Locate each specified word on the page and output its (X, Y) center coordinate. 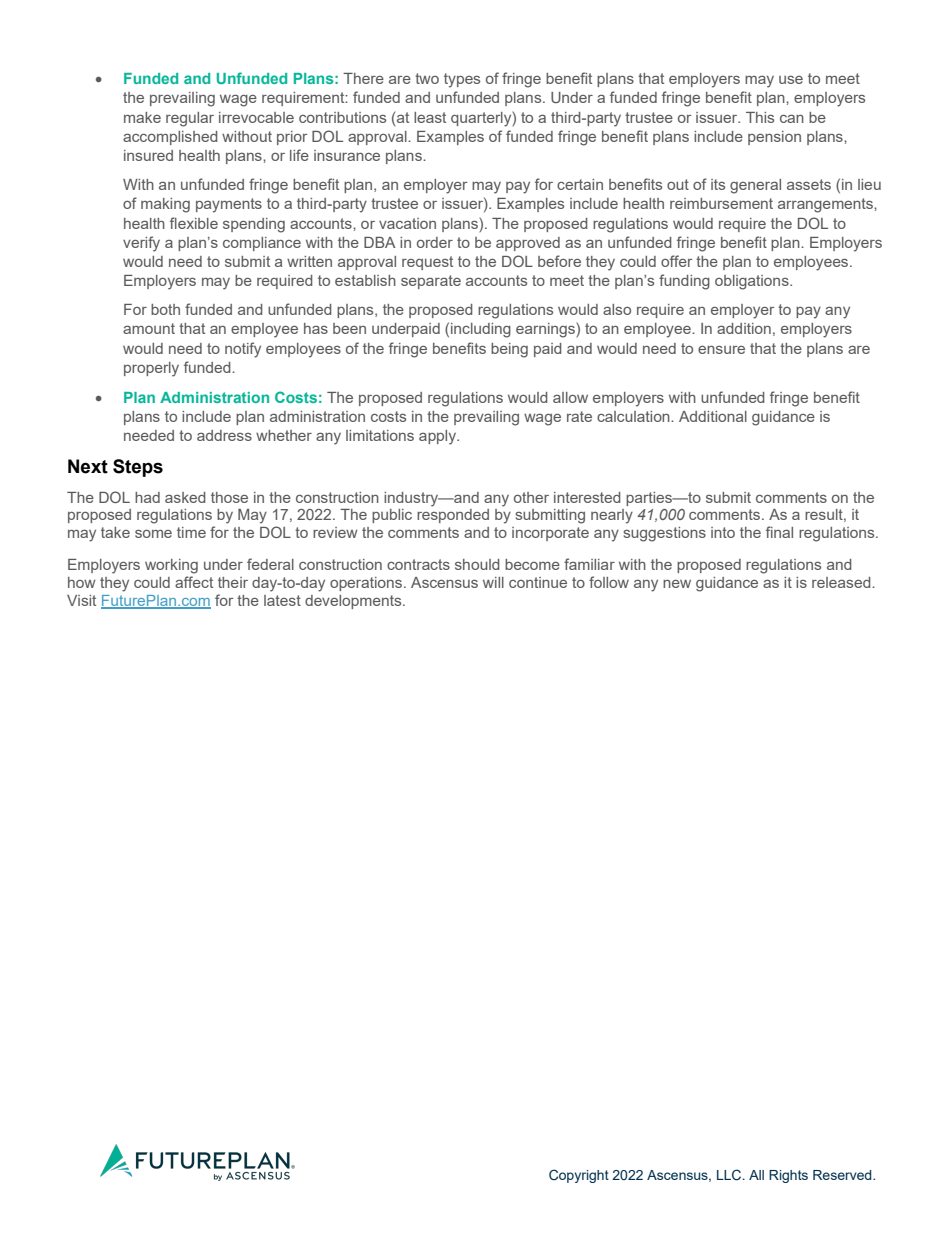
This (760, 117)
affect (194, 582)
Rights (788, 1176)
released (842, 582)
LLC (730, 1174)
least (430, 117)
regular (190, 119)
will (493, 582)
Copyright (579, 1176)
